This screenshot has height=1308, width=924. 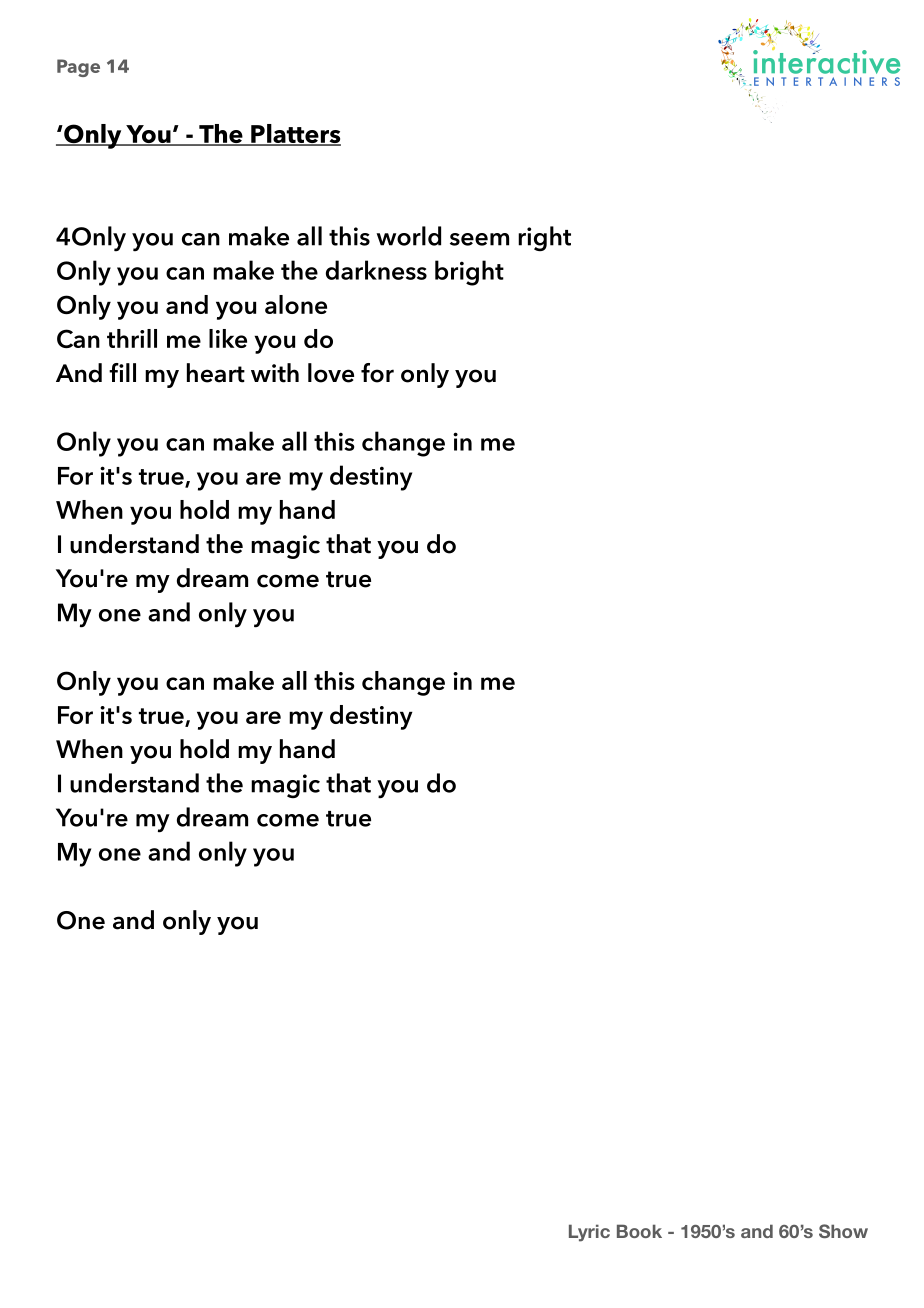 What do you see at coordinates (216, 373) in the screenshot?
I see `heart` at bounding box center [216, 373].
